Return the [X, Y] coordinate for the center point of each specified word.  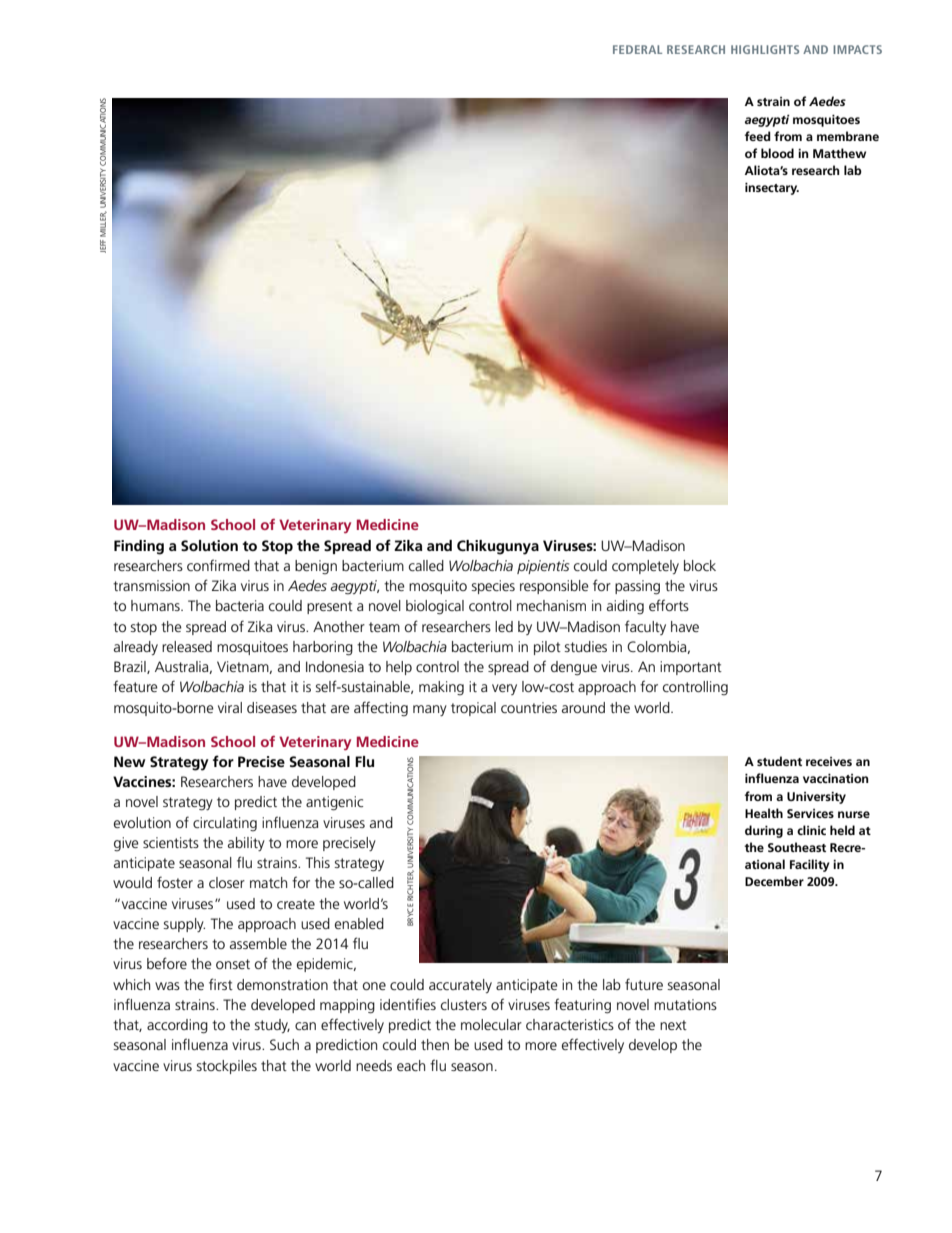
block [700, 565]
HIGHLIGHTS [765, 49]
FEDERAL [637, 49]
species [493, 587]
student [779, 761]
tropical [473, 709]
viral [230, 707]
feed [758, 136]
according [177, 1026]
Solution [209, 545]
